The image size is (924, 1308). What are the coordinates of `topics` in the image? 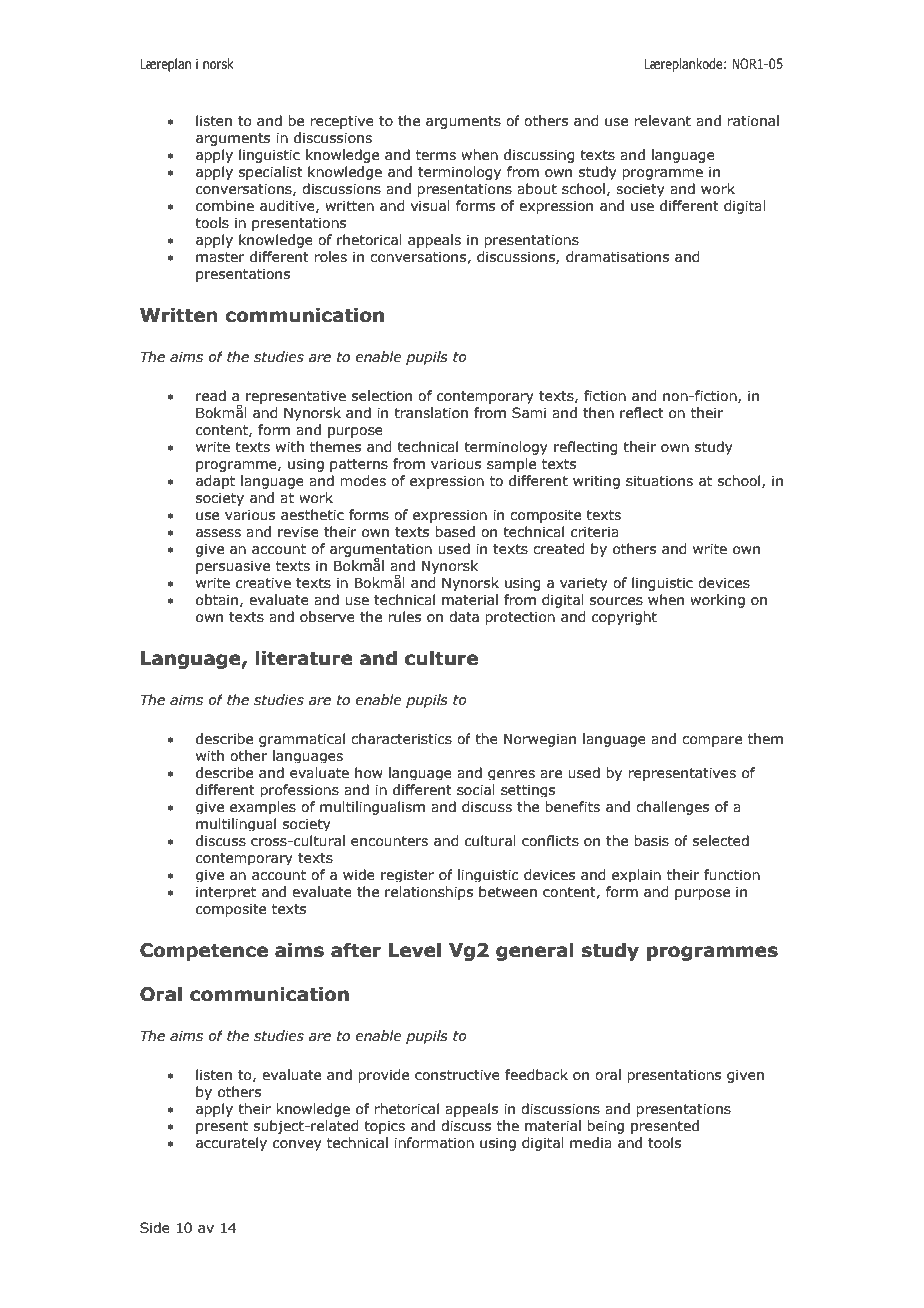 It's located at (384, 1127).
